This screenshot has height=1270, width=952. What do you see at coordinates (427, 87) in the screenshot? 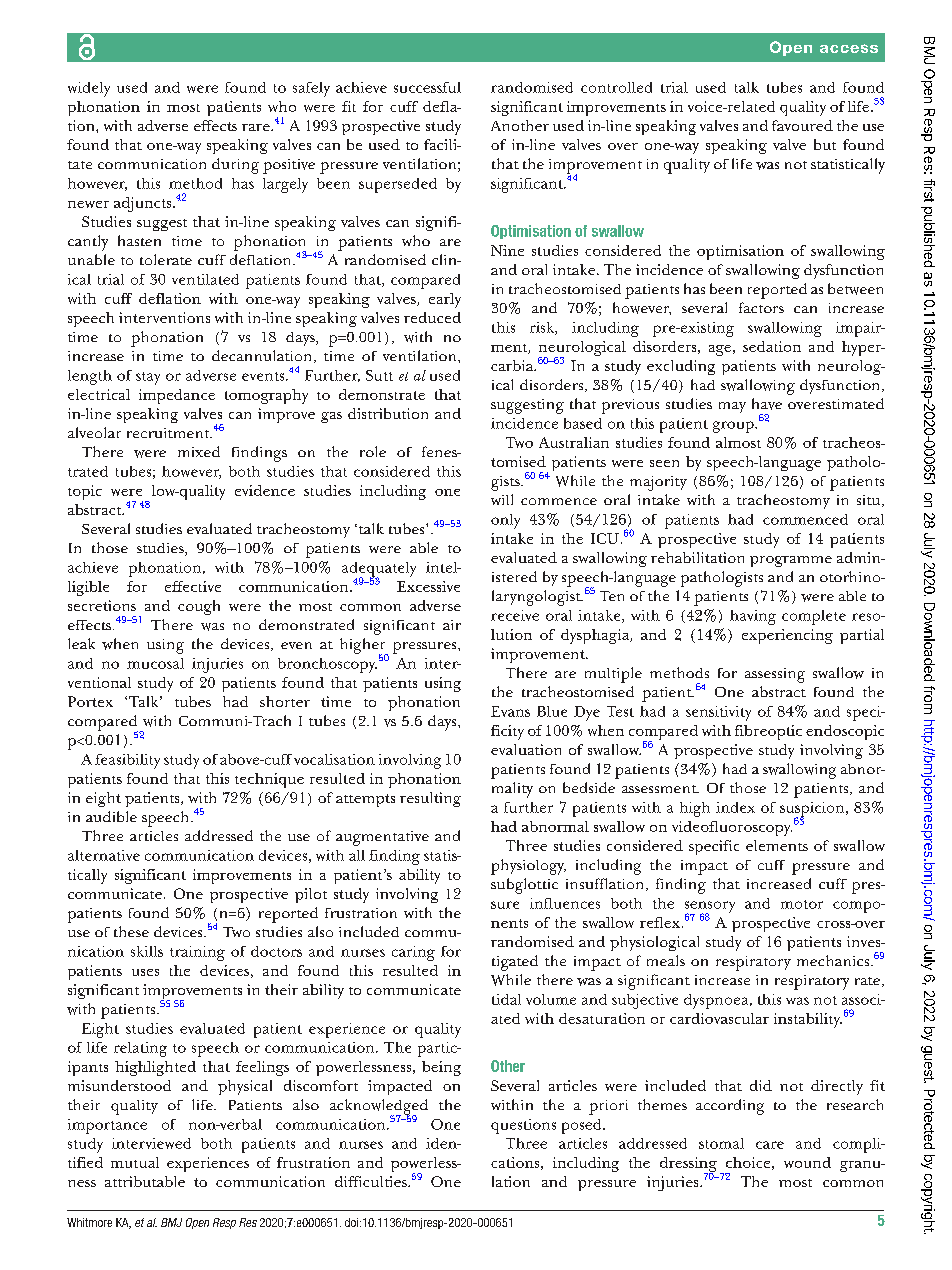
I see `successful` at bounding box center [427, 87].
